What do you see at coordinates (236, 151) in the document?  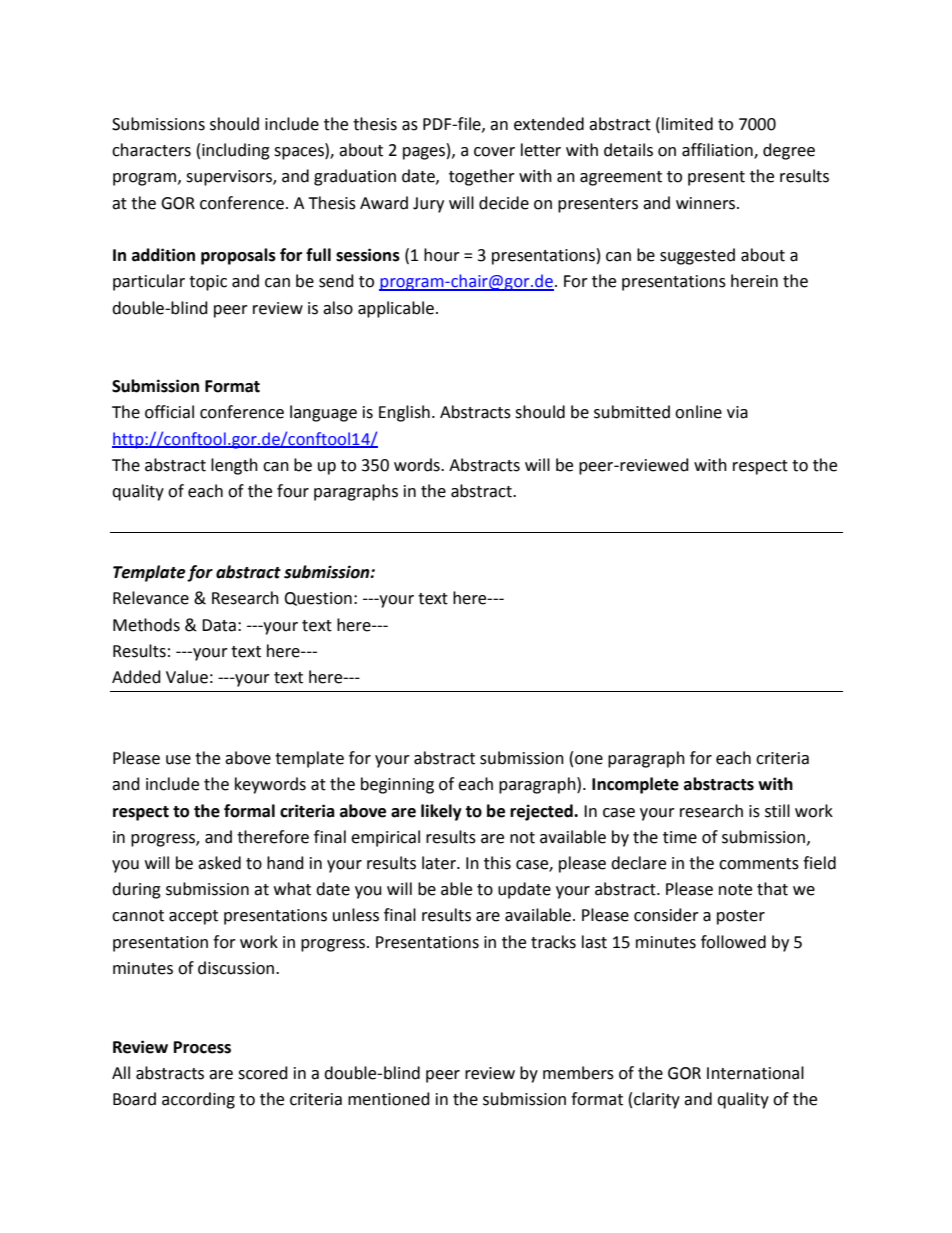 I see `including` at bounding box center [236, 151].
